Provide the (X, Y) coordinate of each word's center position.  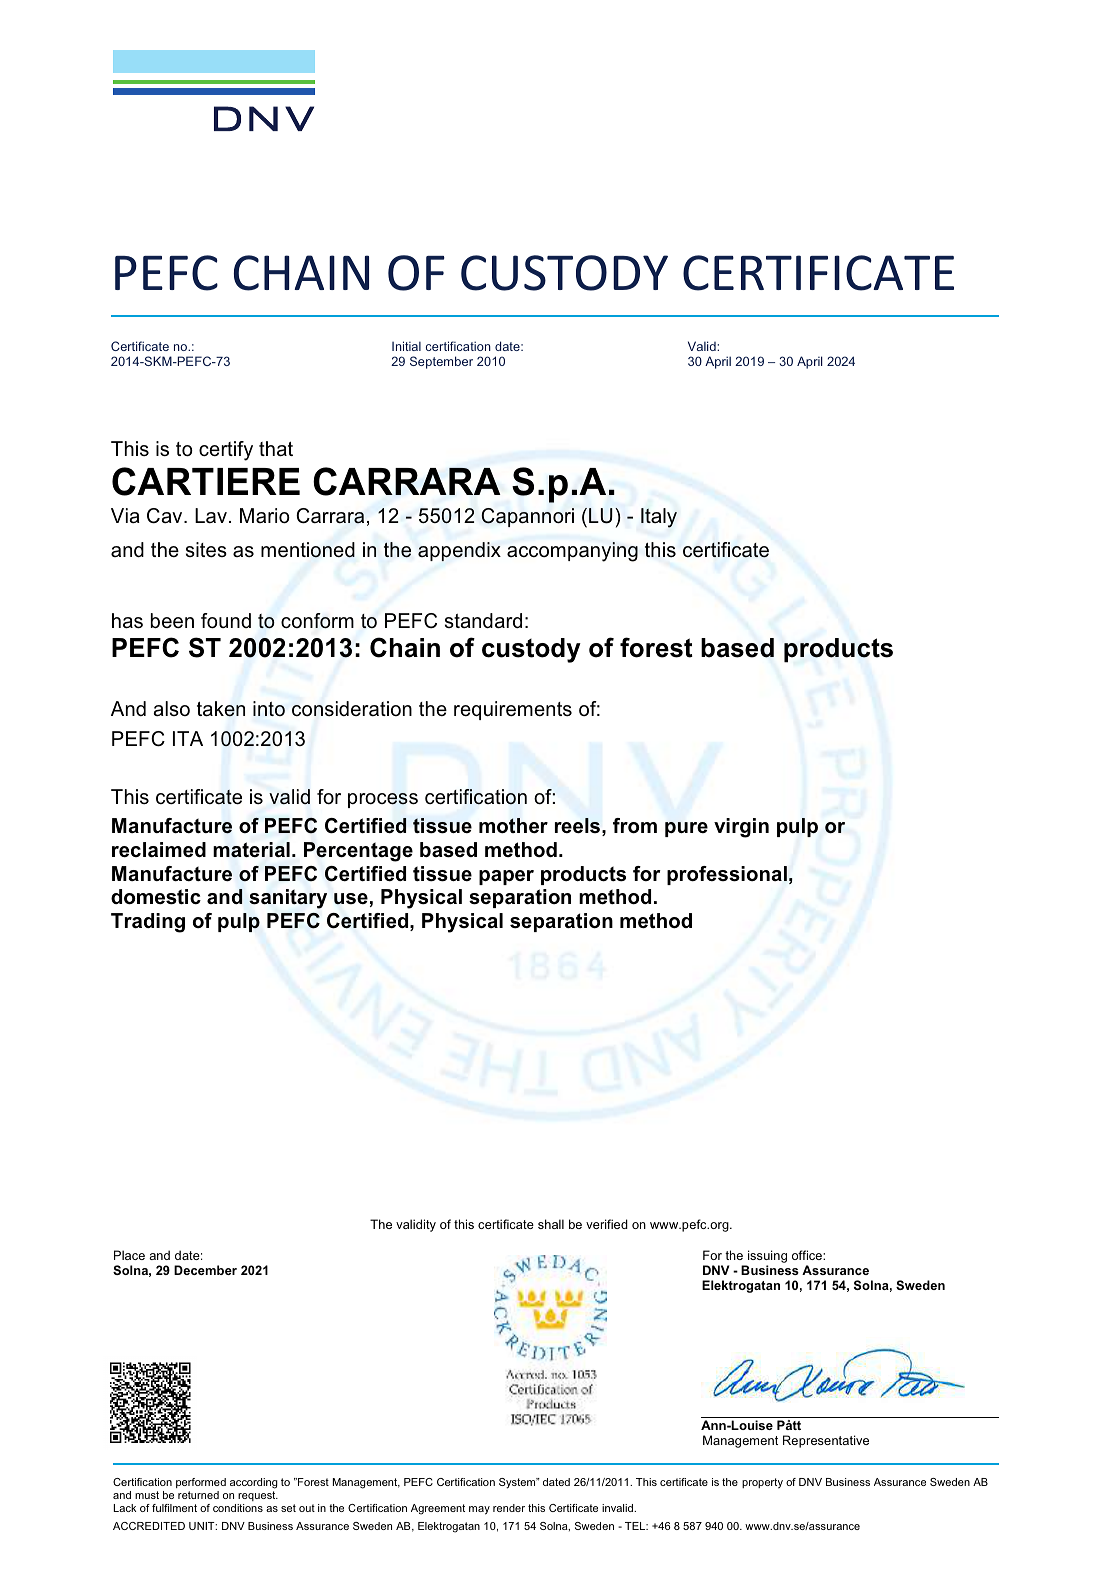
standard (483, 621)
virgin (741, 828)
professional (727, 875)
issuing (767, 1256)
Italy (659, 518)
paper (506, 877)
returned (198, 1495)
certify (226, 451)
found (226, 621)
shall (551, 1224)
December (205, 1270)
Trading (148, 923)
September (441, 362)
